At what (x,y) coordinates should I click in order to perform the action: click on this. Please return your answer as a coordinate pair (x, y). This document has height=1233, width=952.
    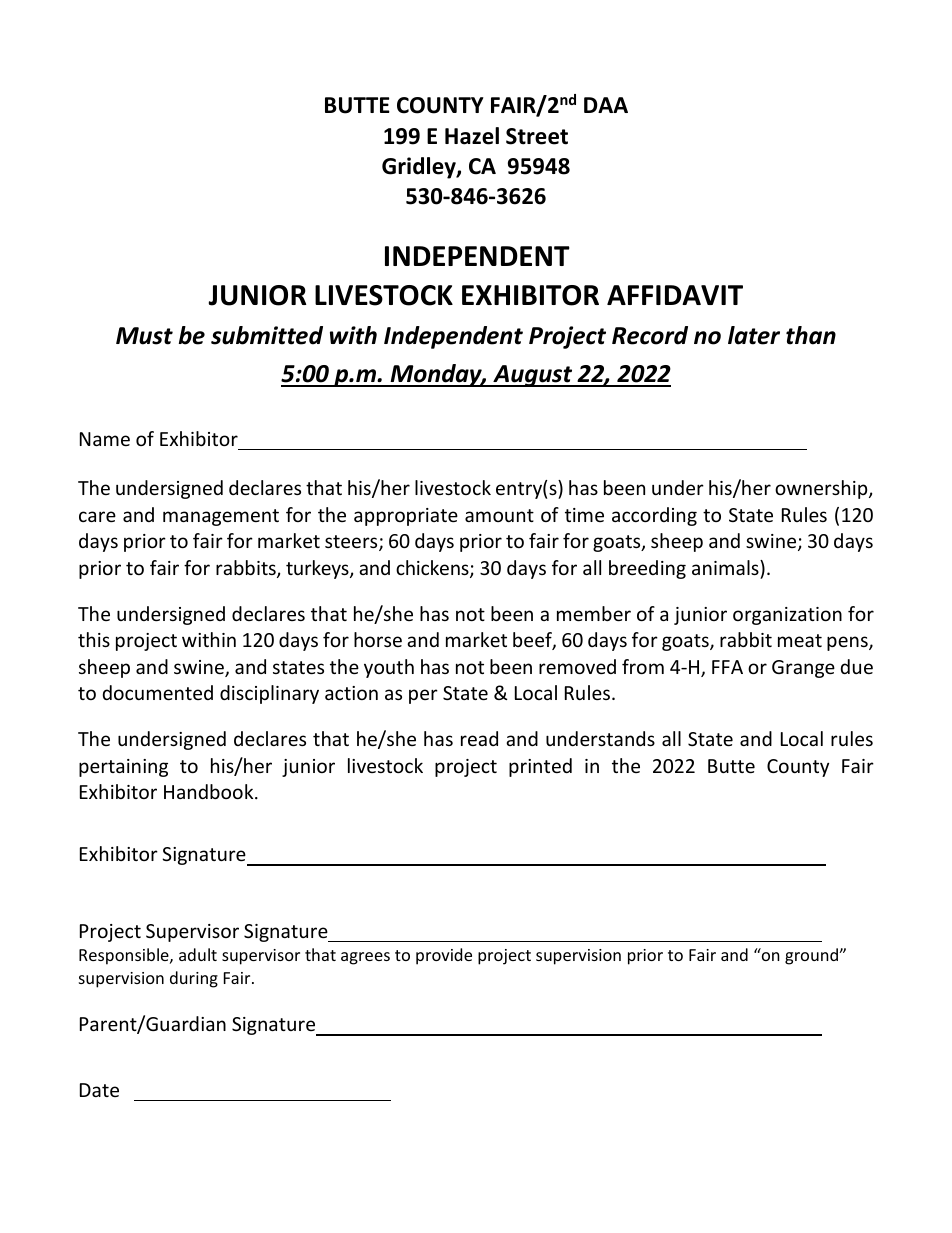
    Looking at the image, I should click on (94, 639).
